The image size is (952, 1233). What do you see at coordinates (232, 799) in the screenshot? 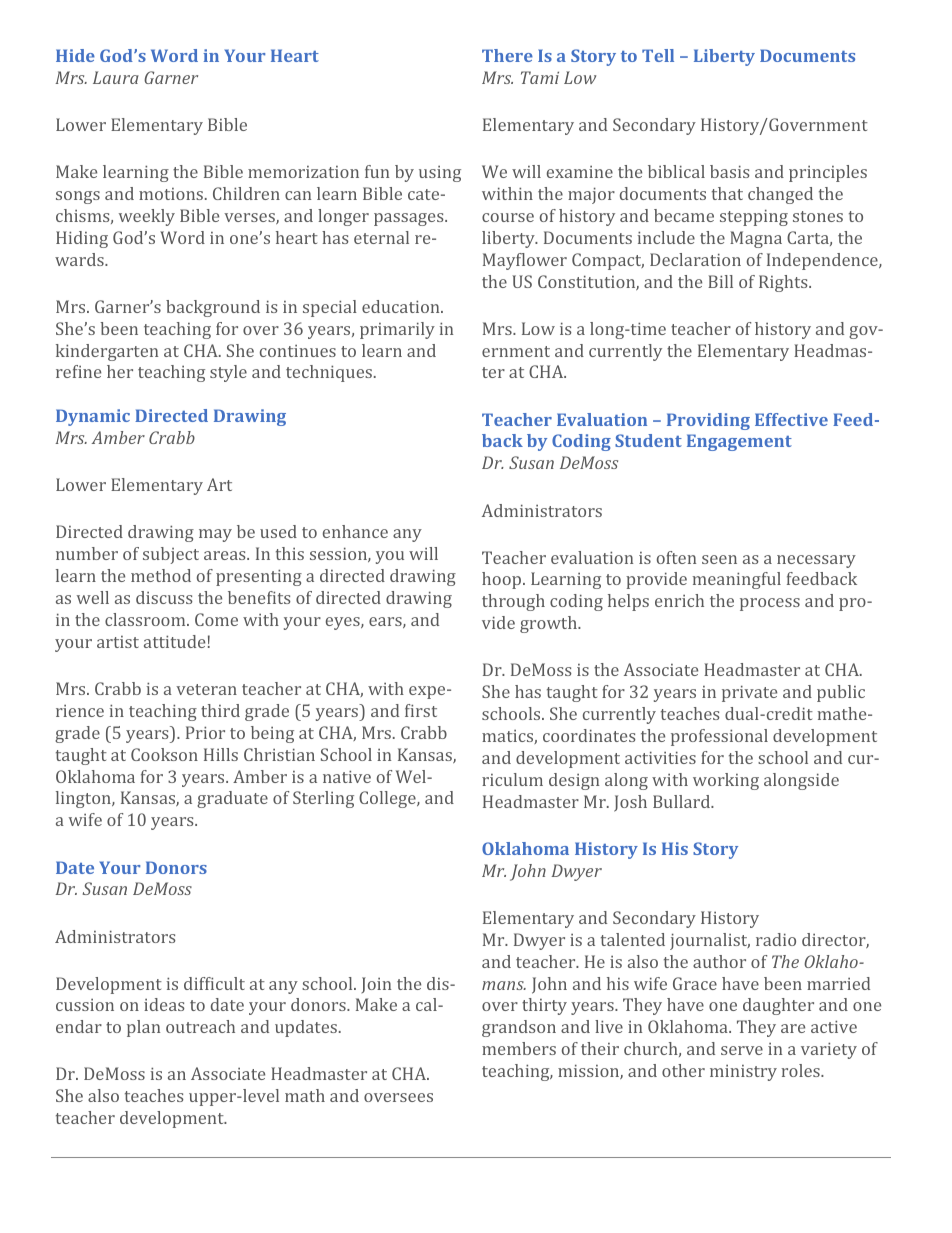
I see `graduate` at bounding box center [232, 799].
